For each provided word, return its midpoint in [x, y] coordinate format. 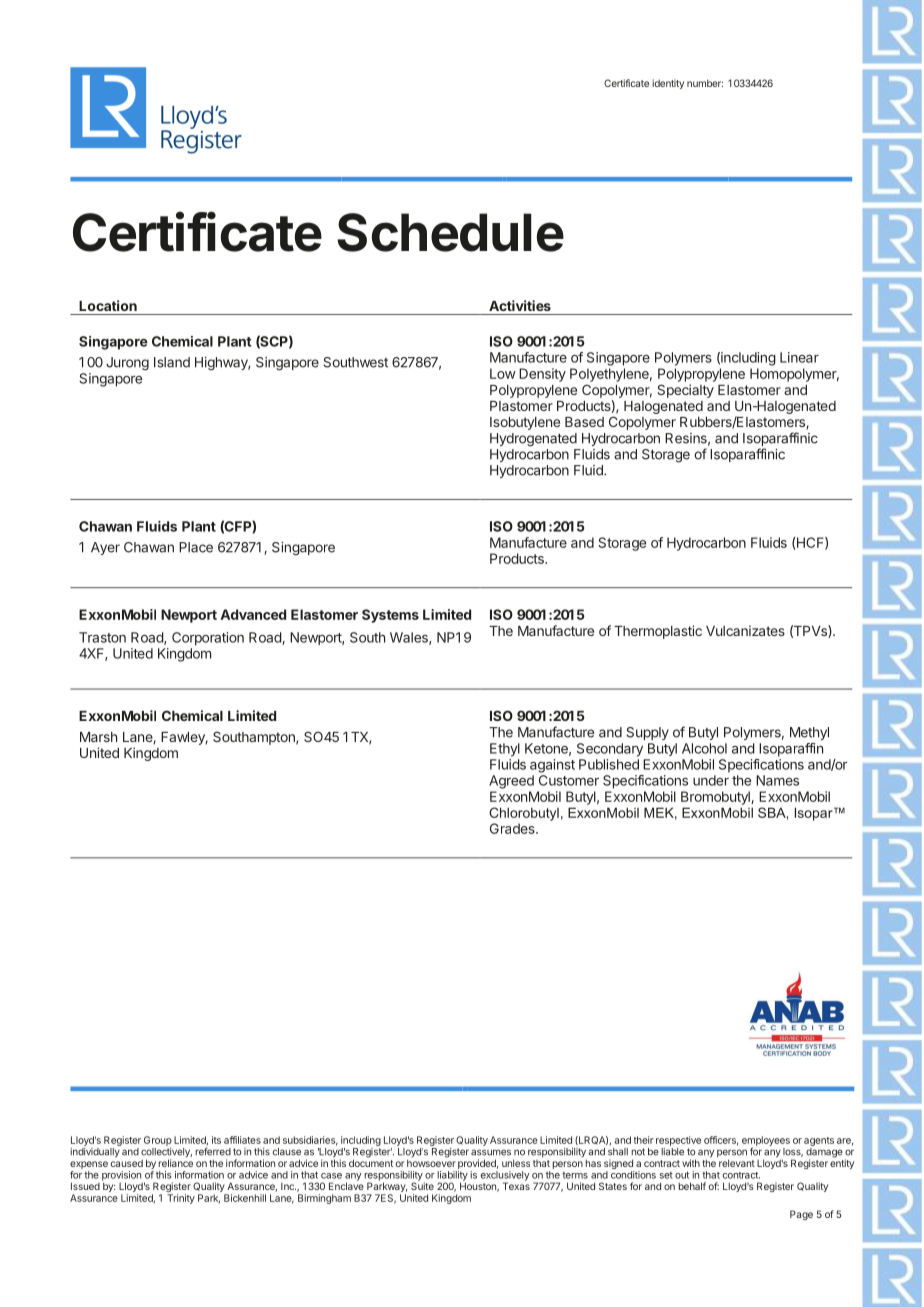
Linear [799, 357]
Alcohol [704, 748]
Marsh [98, 737]
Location [108, 305]
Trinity [181, 1199]
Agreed [511, 782]
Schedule [450, 232]
